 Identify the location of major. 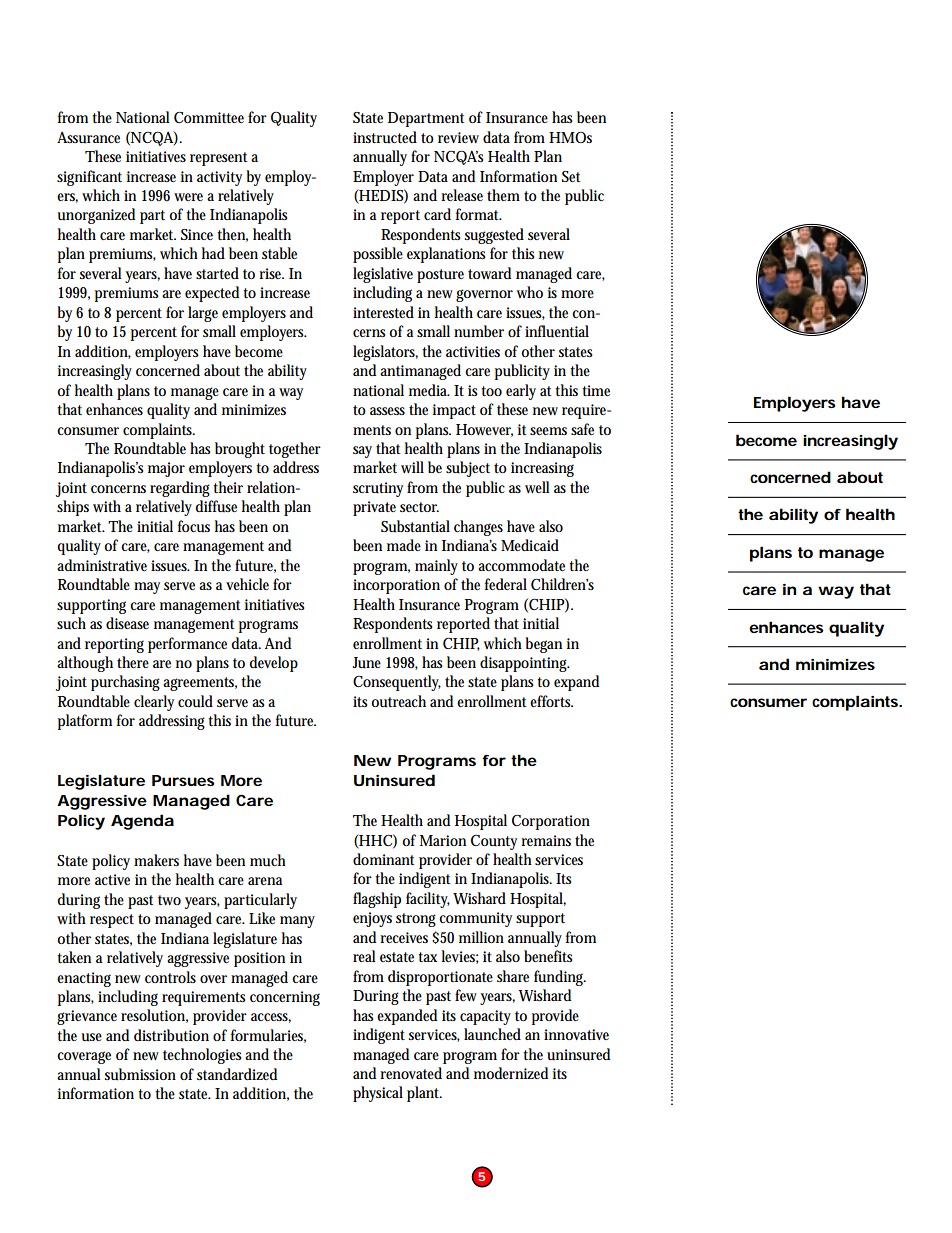
(166, 469).
